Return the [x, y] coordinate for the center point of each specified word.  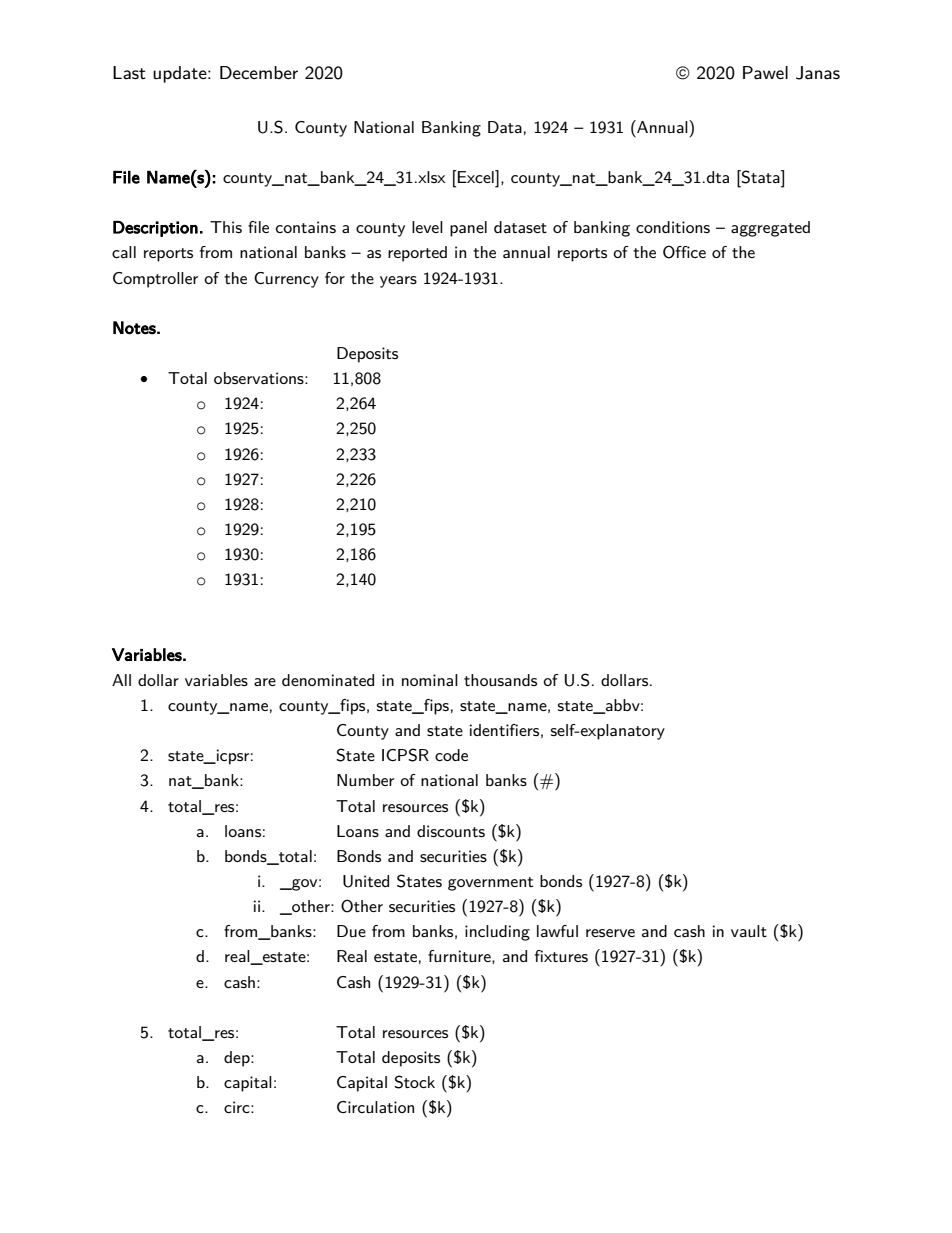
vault [749, 931]
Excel [477, 176]
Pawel [765, 73]
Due [351, 931]
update [181, 74]
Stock [414, 1082]
